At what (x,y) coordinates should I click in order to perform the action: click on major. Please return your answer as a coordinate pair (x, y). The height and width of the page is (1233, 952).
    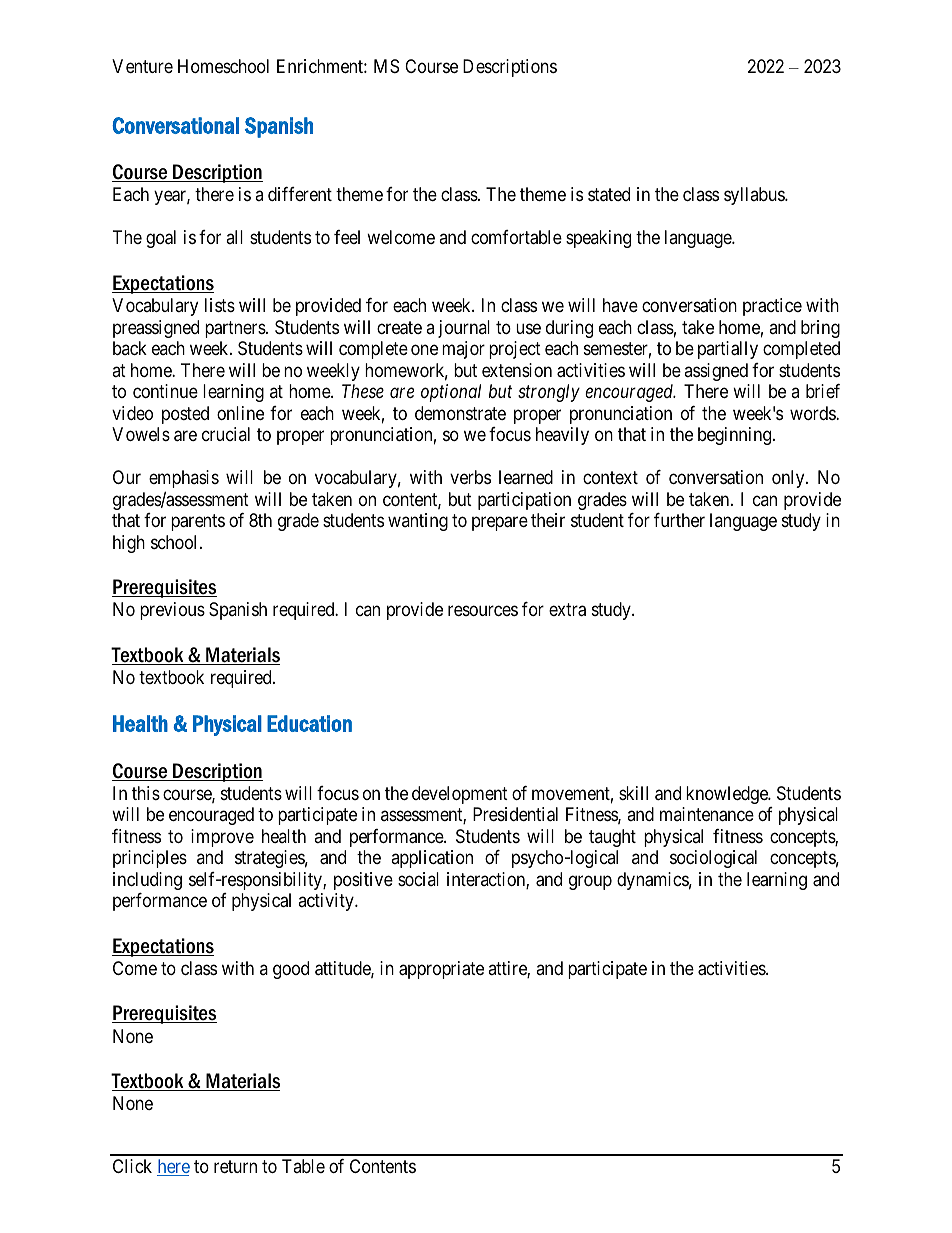
    Looking at the image, I should click on (463, 350).
